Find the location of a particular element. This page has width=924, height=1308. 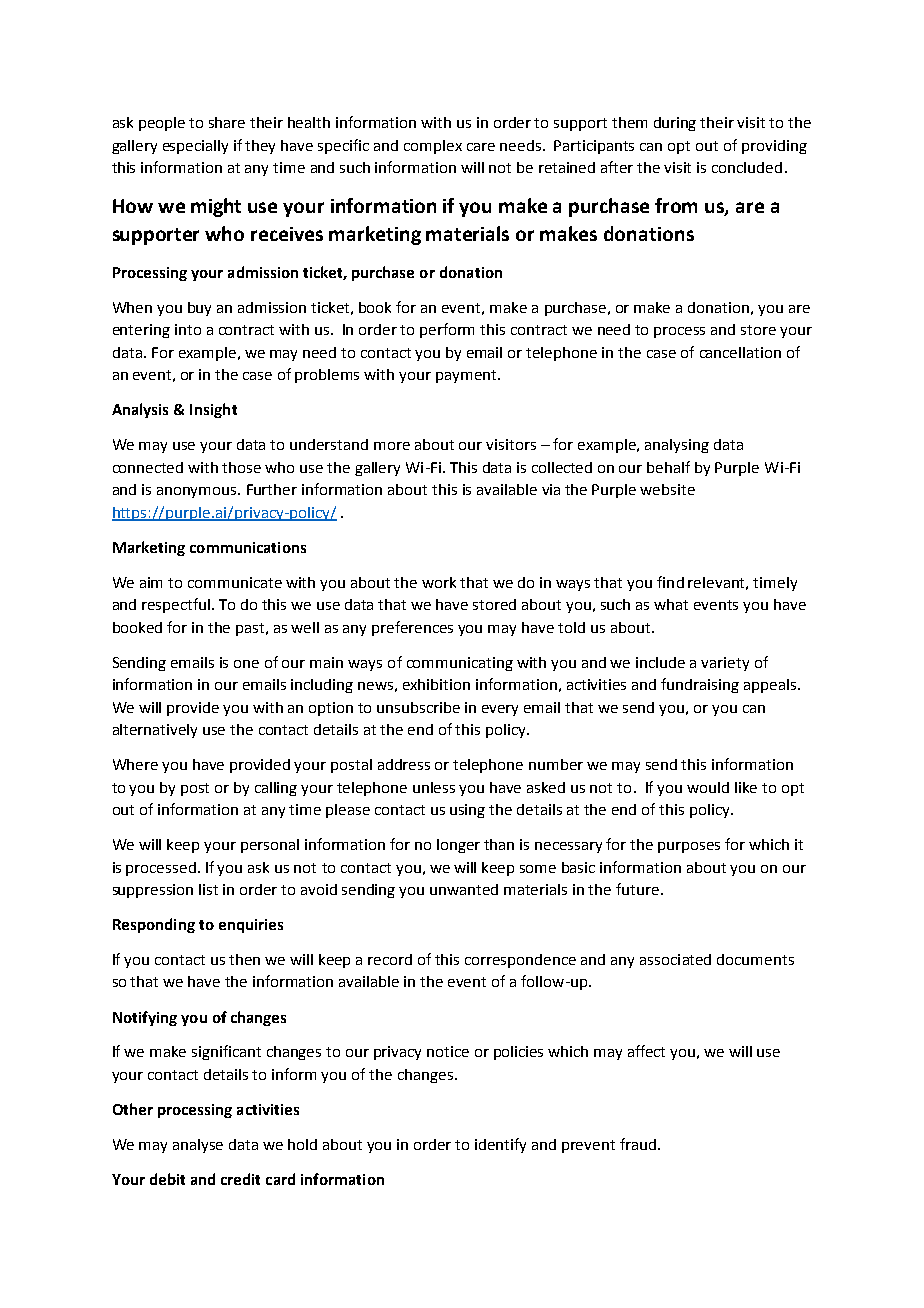

especially is located at coordinates (195, 147).
